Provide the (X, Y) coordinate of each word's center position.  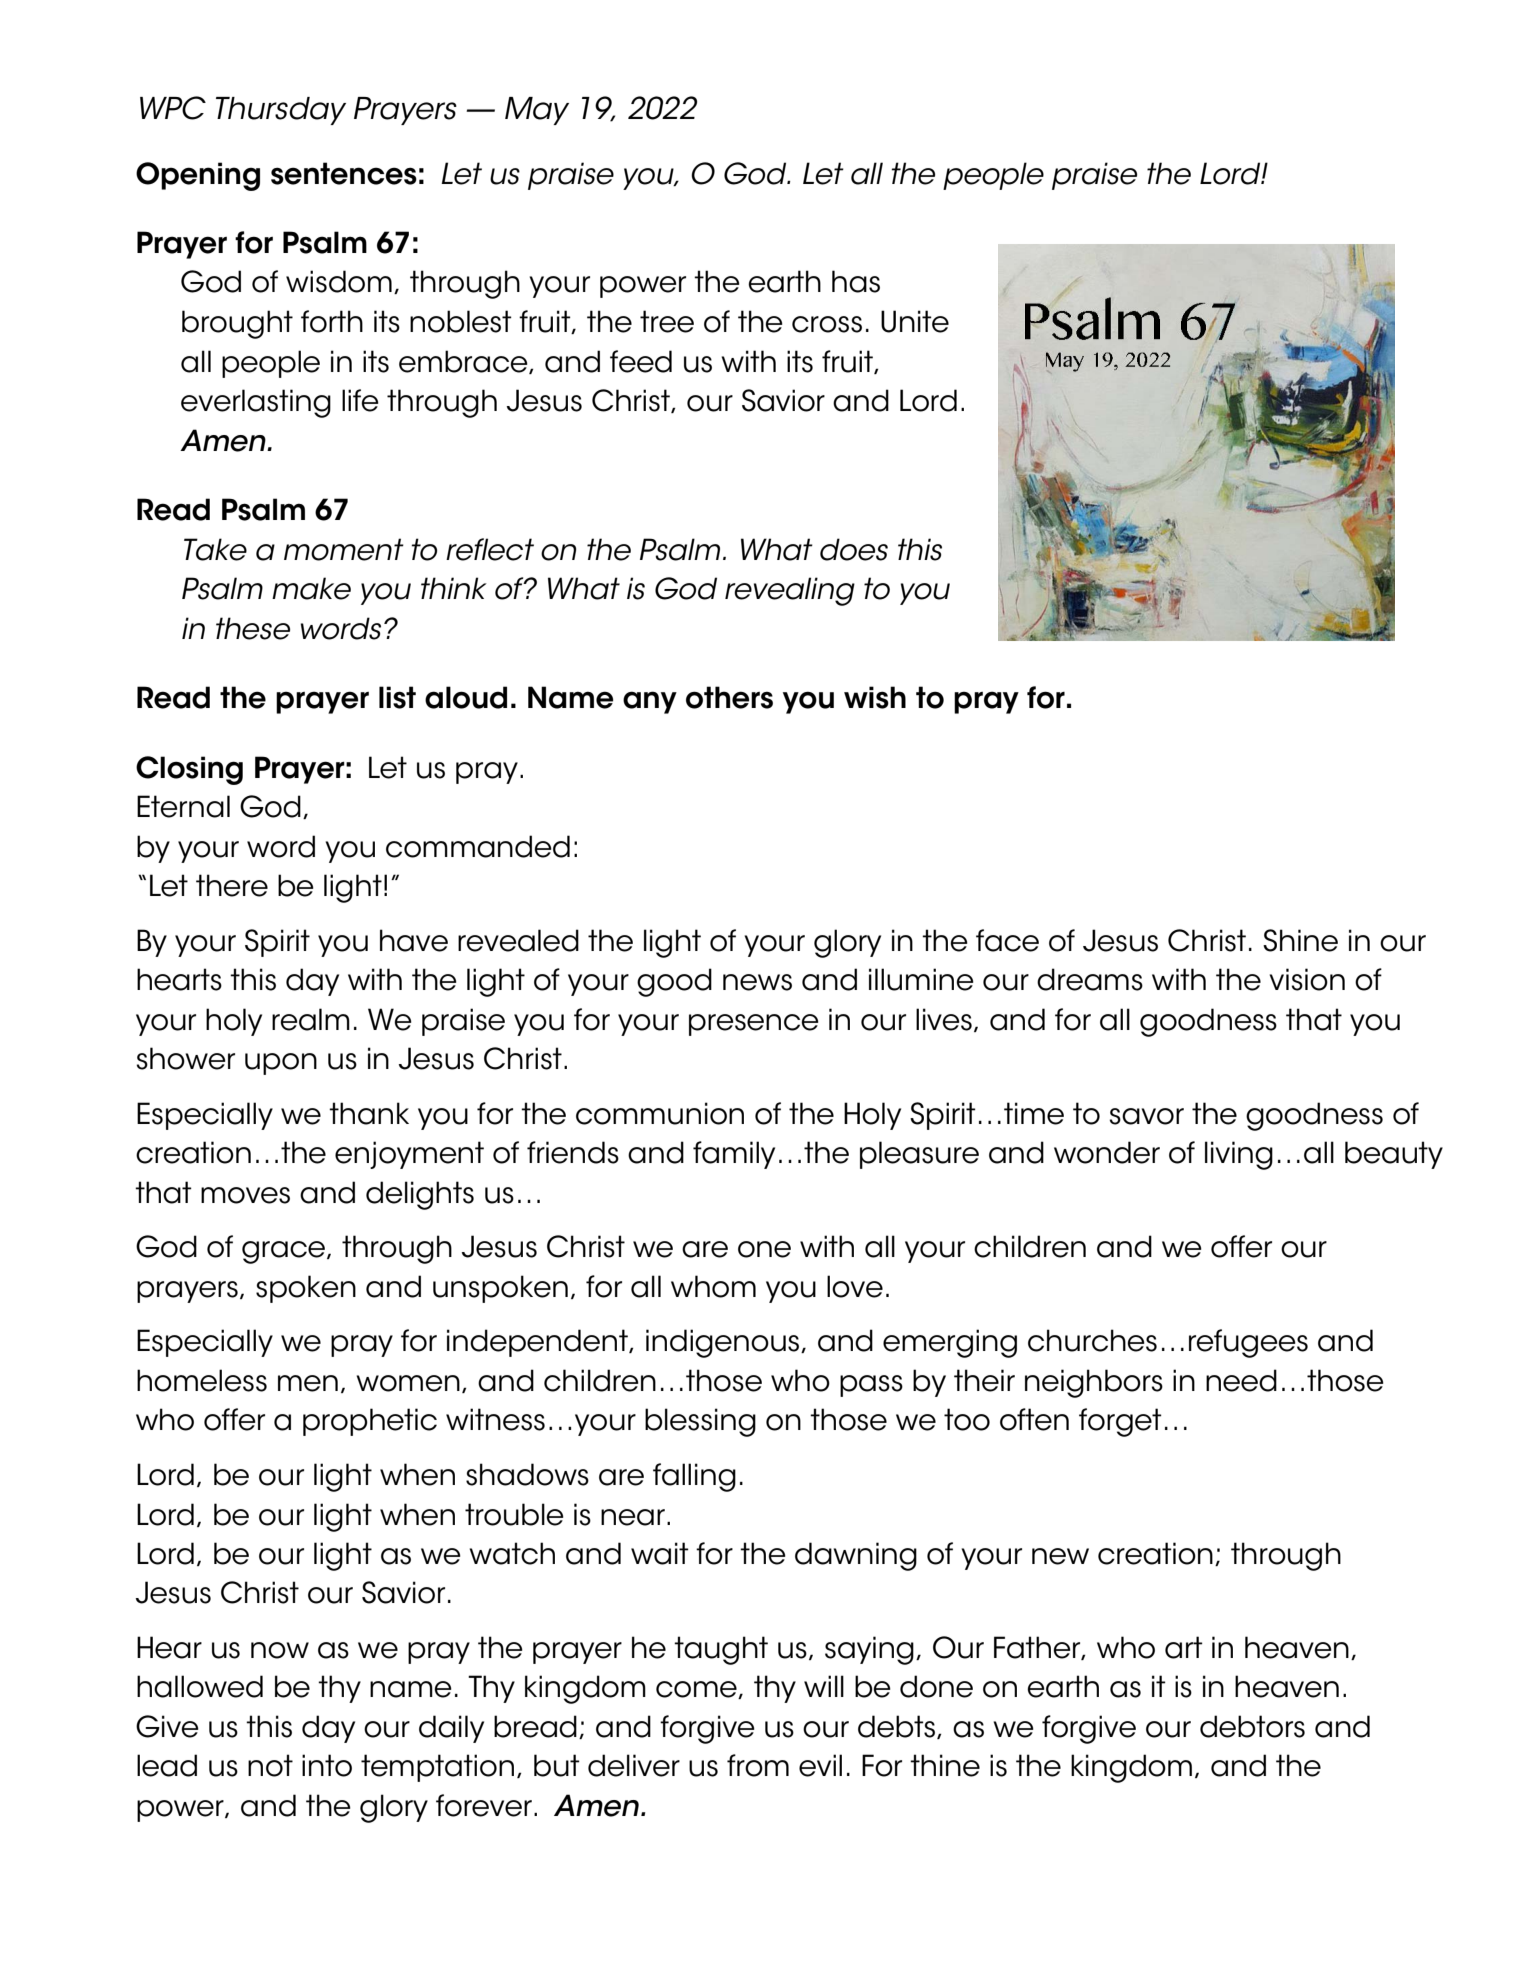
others (729, 697)
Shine (1300, 940)
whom (713, 1286)
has (856, 281)
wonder (1107, 1152)
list (397, 697)
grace (285, 1252)
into (327, 1765)
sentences (344, 173)
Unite (915, 321)
